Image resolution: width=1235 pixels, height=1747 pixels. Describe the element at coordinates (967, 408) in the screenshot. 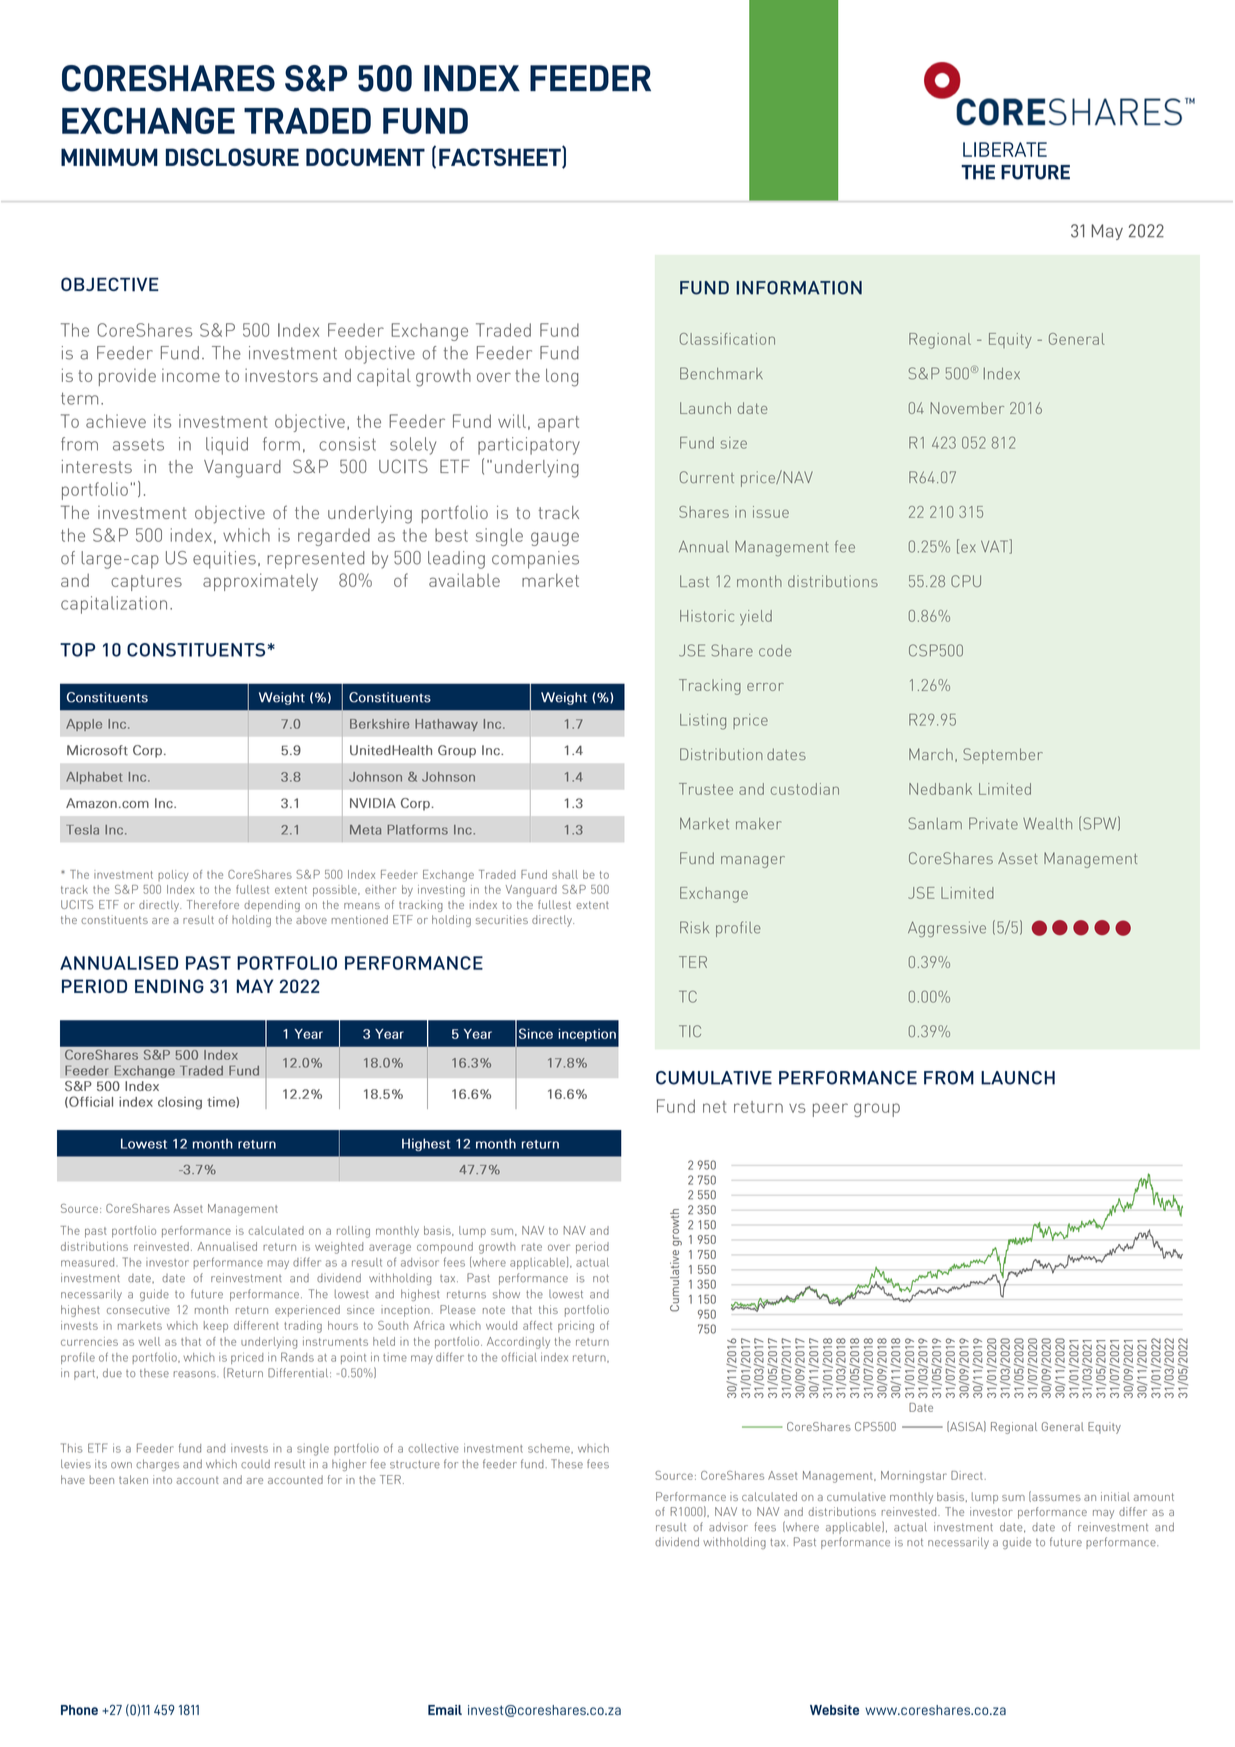

I see `November` at that location.
